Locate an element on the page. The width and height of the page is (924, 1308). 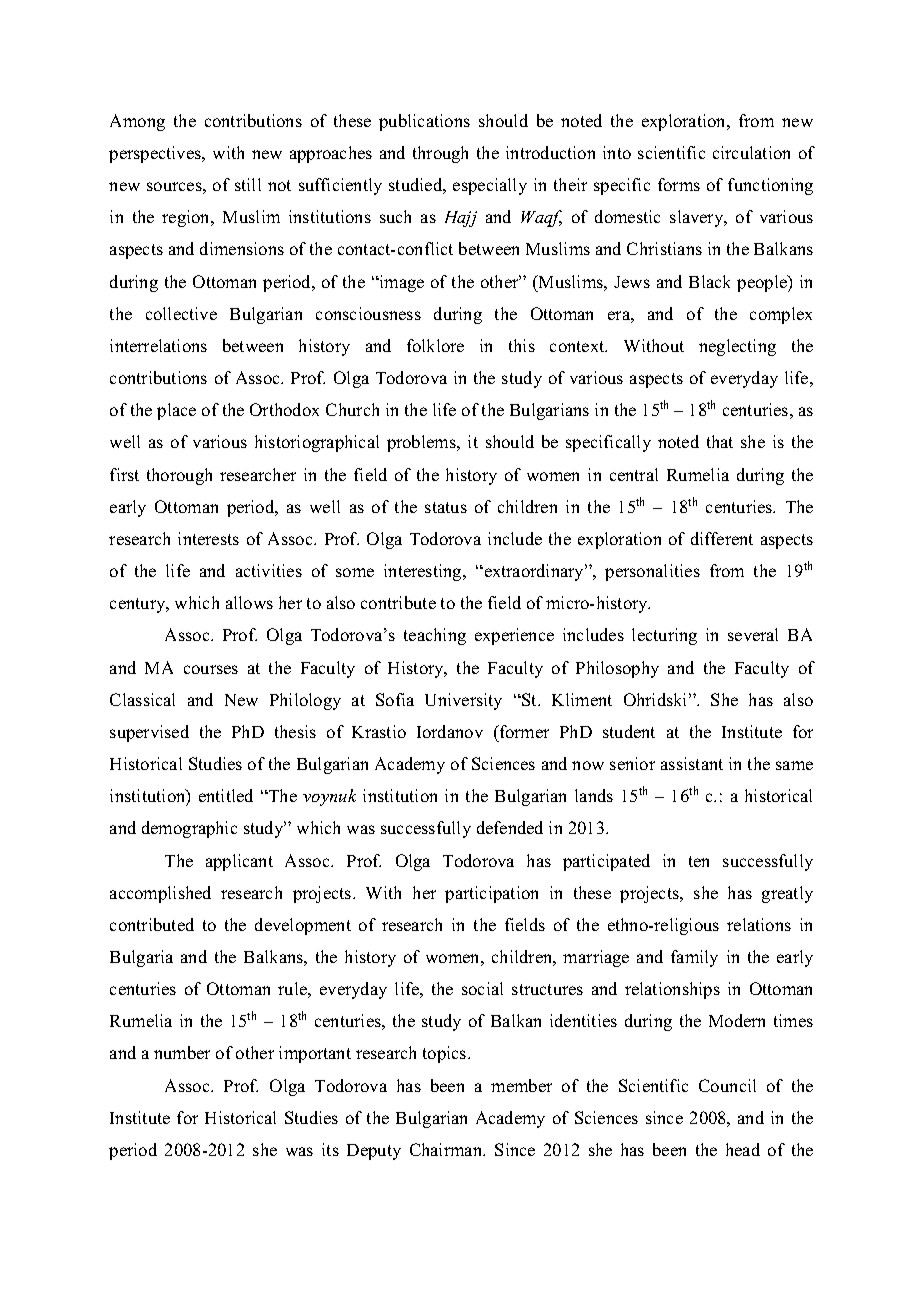
perspectives is located at coordinates (156, 154).
